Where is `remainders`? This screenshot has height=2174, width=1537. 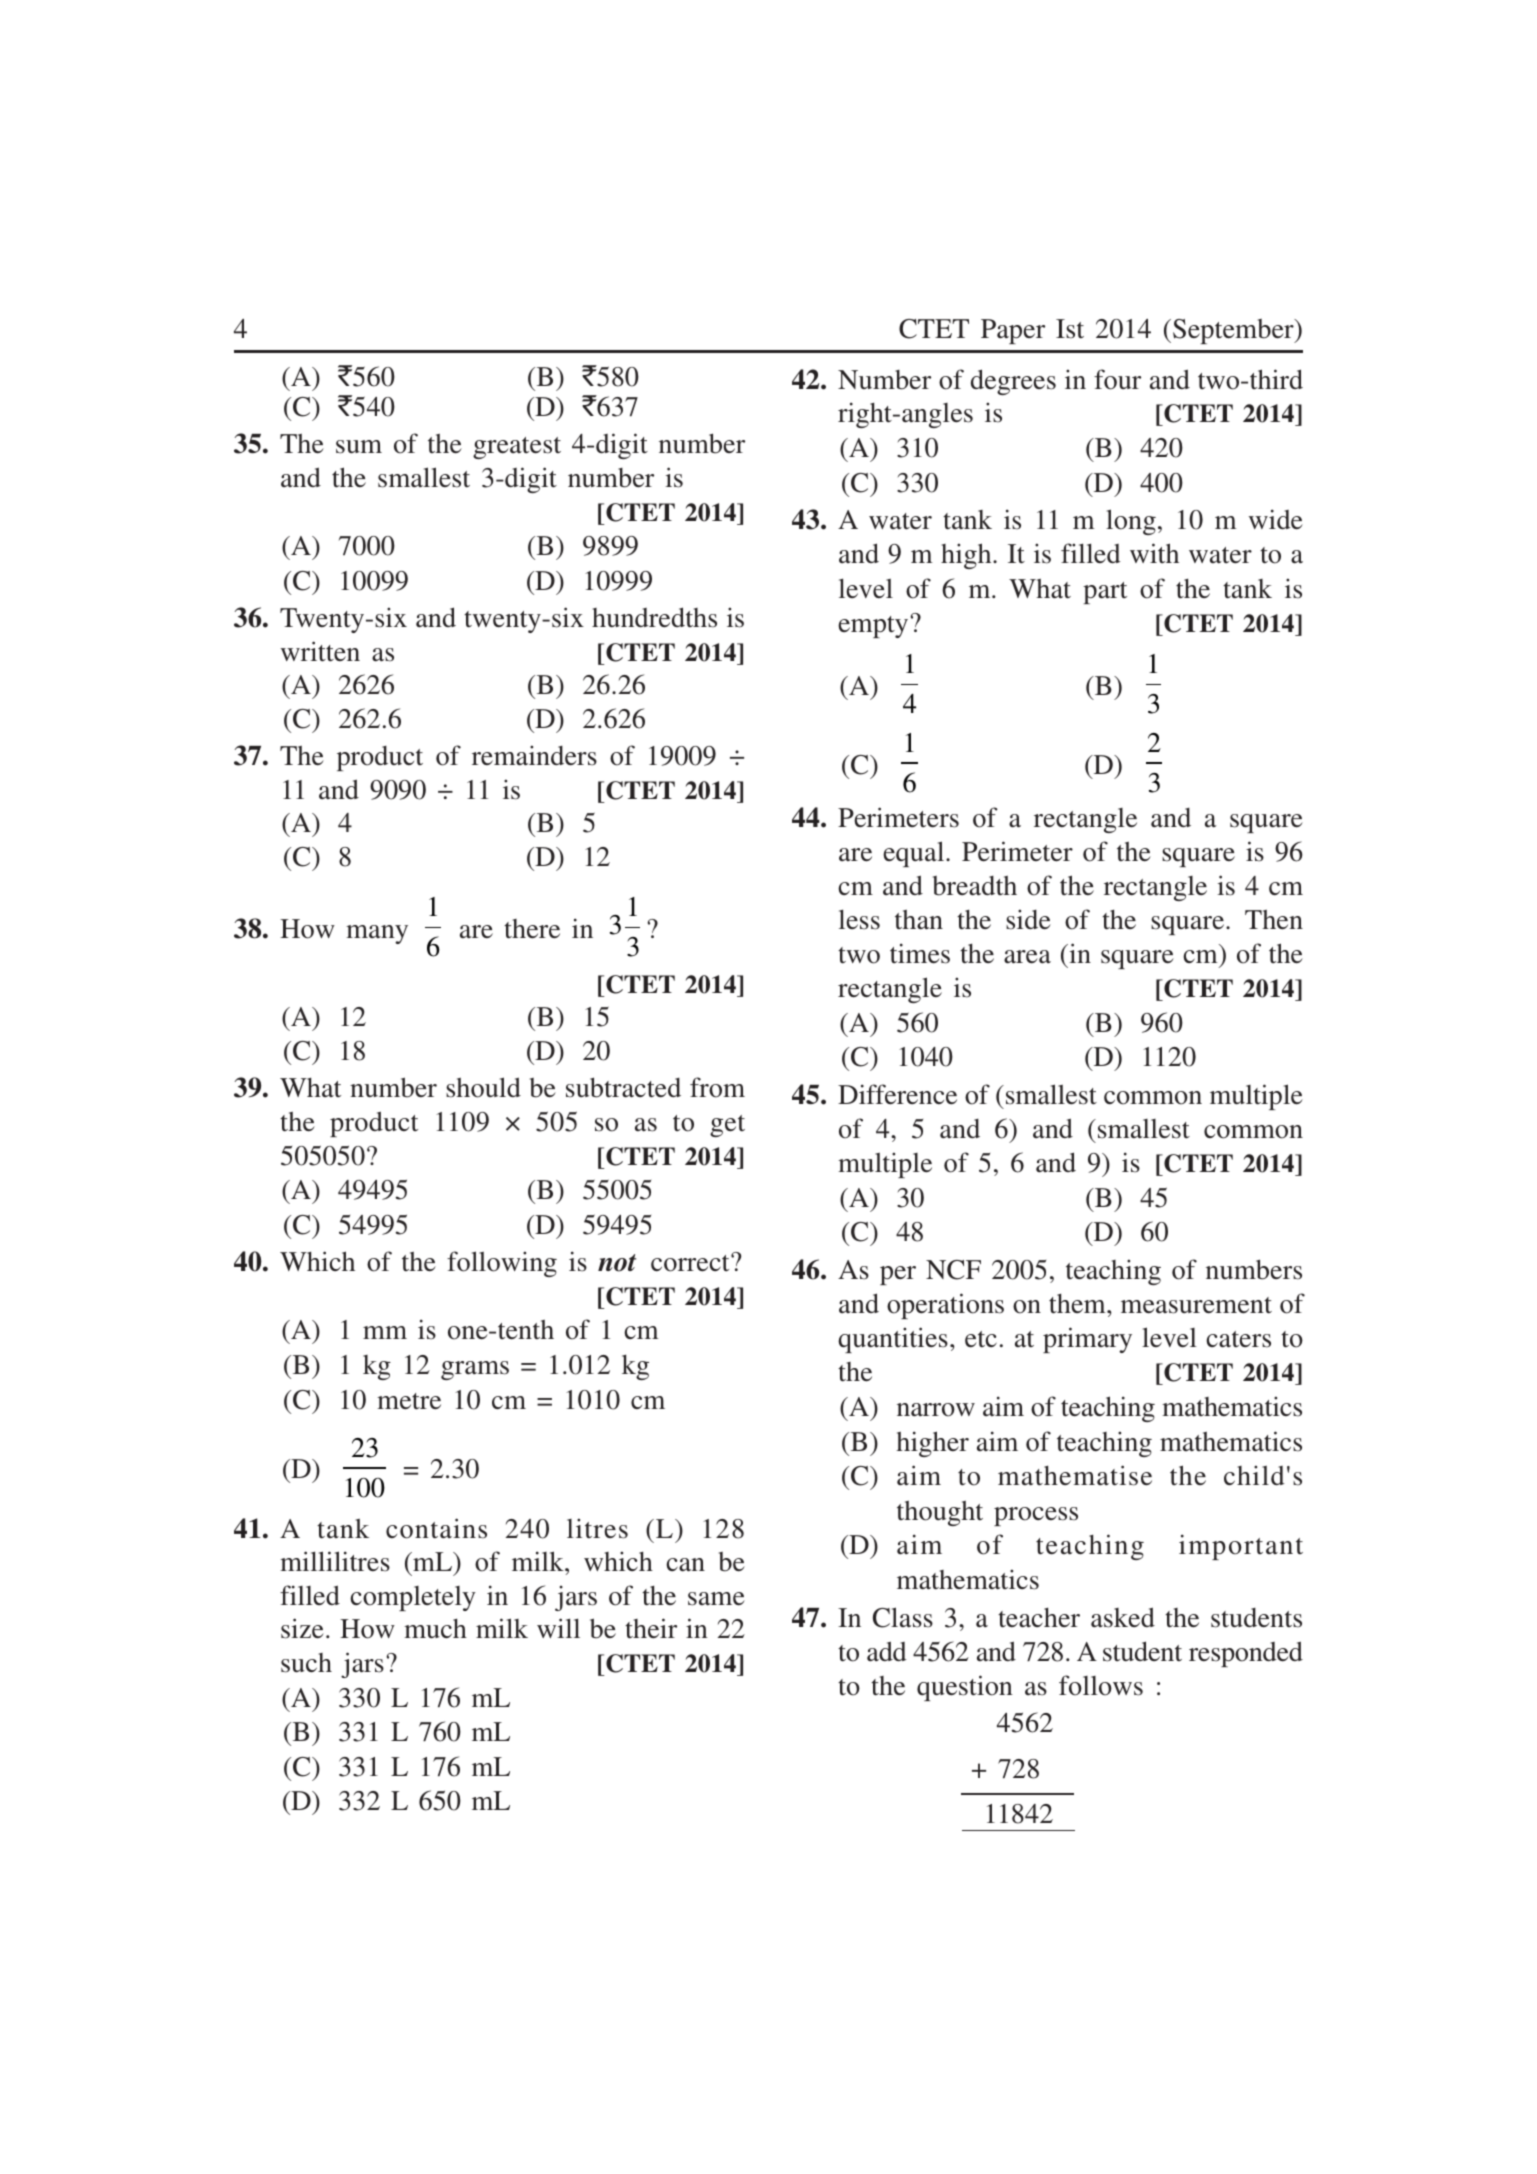 remainders is located at coordinates (534, 755).
